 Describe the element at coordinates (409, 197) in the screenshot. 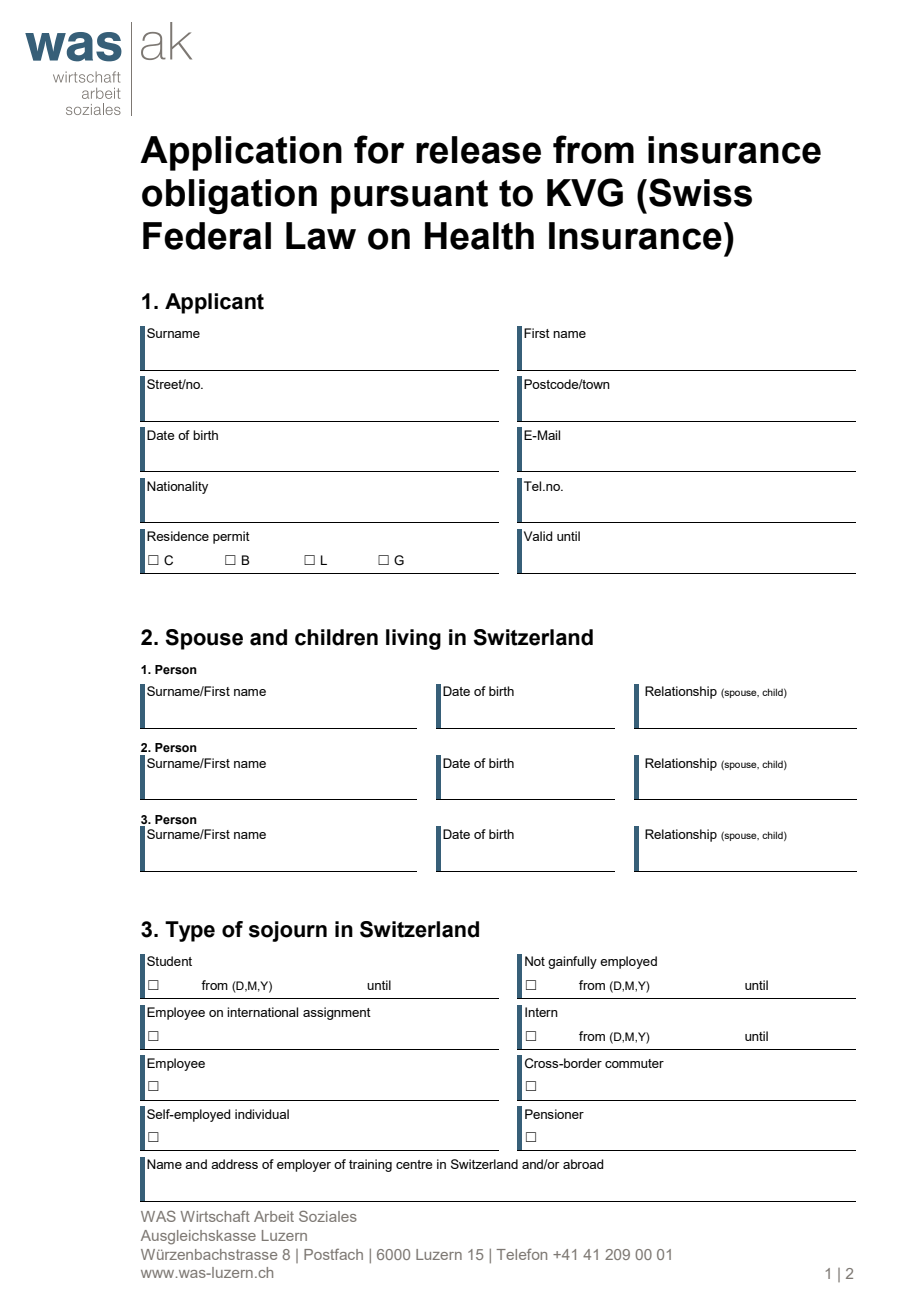

I see `pursuant` at that location.
